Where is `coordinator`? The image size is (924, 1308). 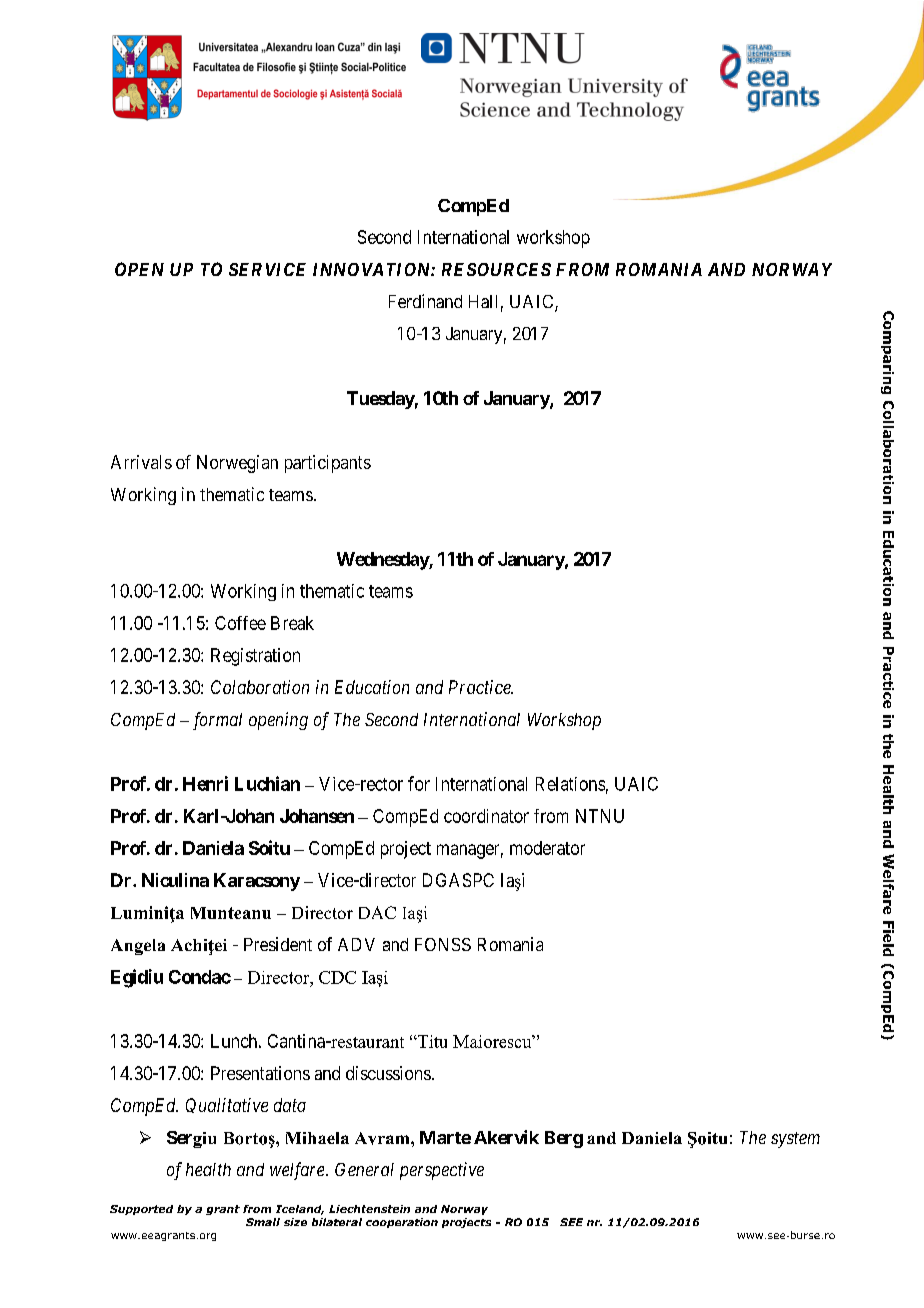
coordinator is located at coordinates (486, 816).
